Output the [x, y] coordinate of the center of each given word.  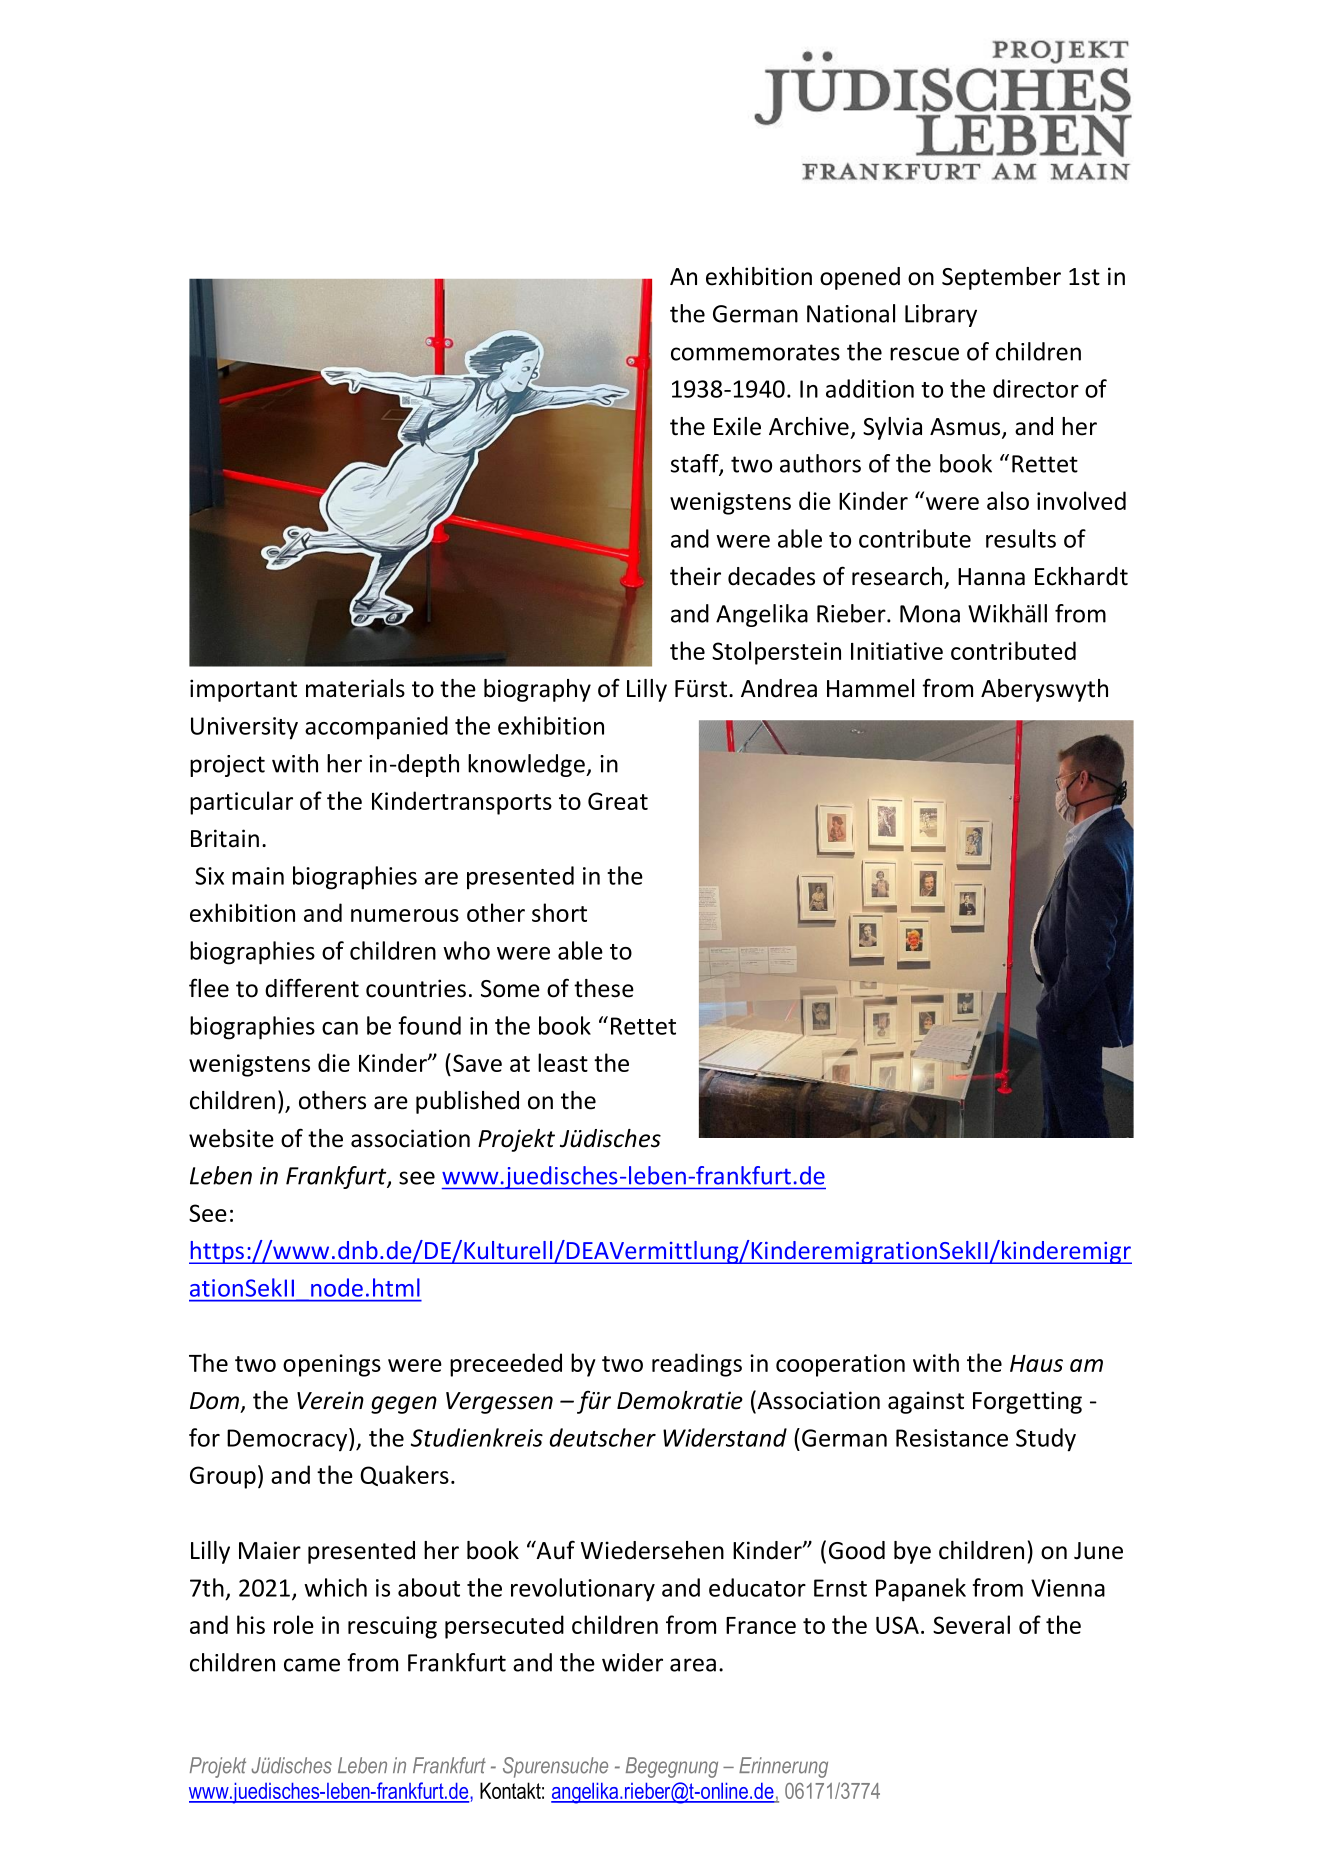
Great [618, 801]
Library [941, 315]
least [563, 1062]
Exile [737, 426]
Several [971, 1624]
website [231, 1138]
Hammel [870, 688]
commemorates [755, 352]
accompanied [376, 728]
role [294, 1624]
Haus [1036, 1363]
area [693, 1665]
